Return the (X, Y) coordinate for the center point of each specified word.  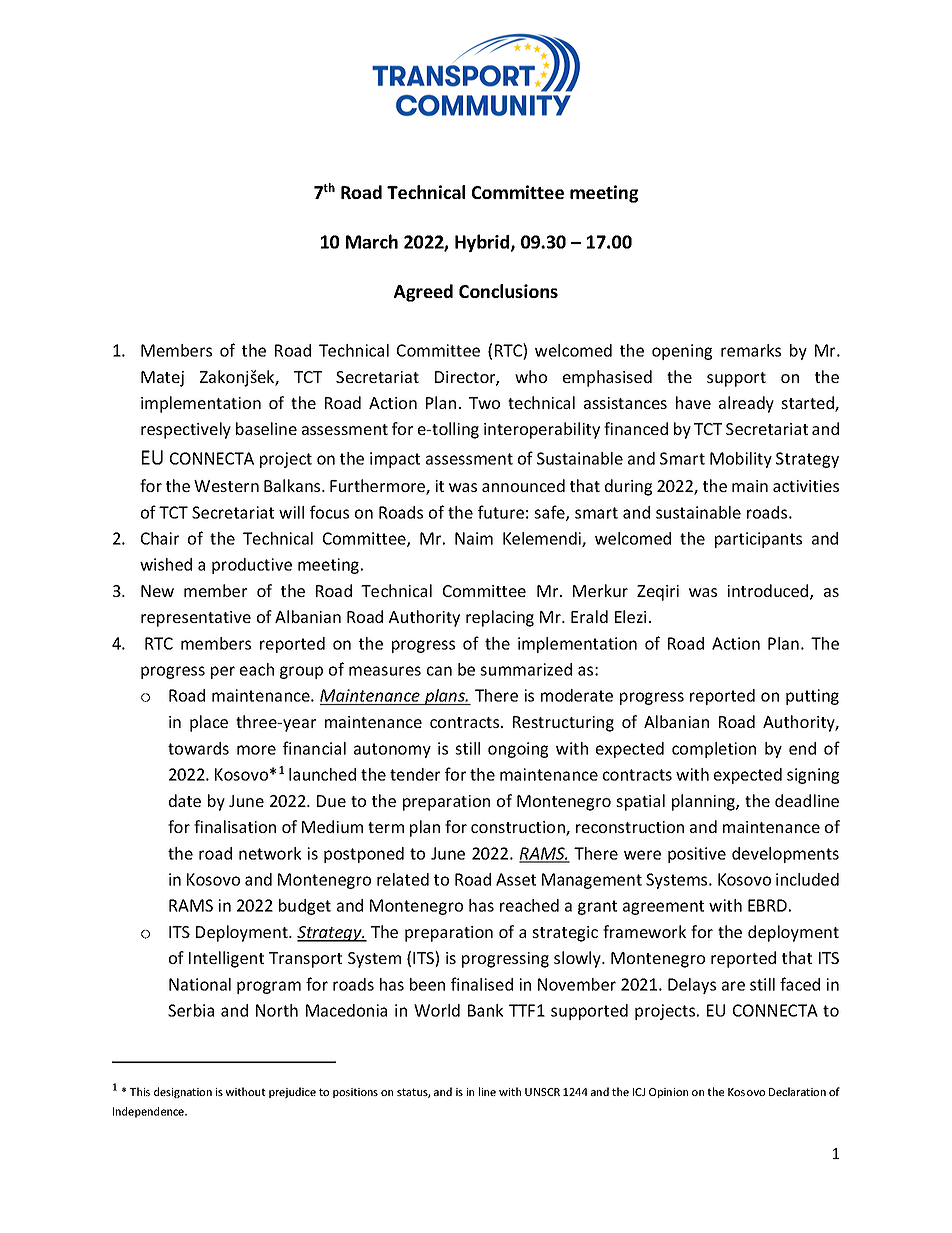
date (185, 800)
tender (415, 774)
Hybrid (483, 243)
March (372, 241)
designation (183, 1092)
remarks (751, 350)
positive (697, 855)
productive (252, 566)
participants (758, 540)
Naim (474, 538)
